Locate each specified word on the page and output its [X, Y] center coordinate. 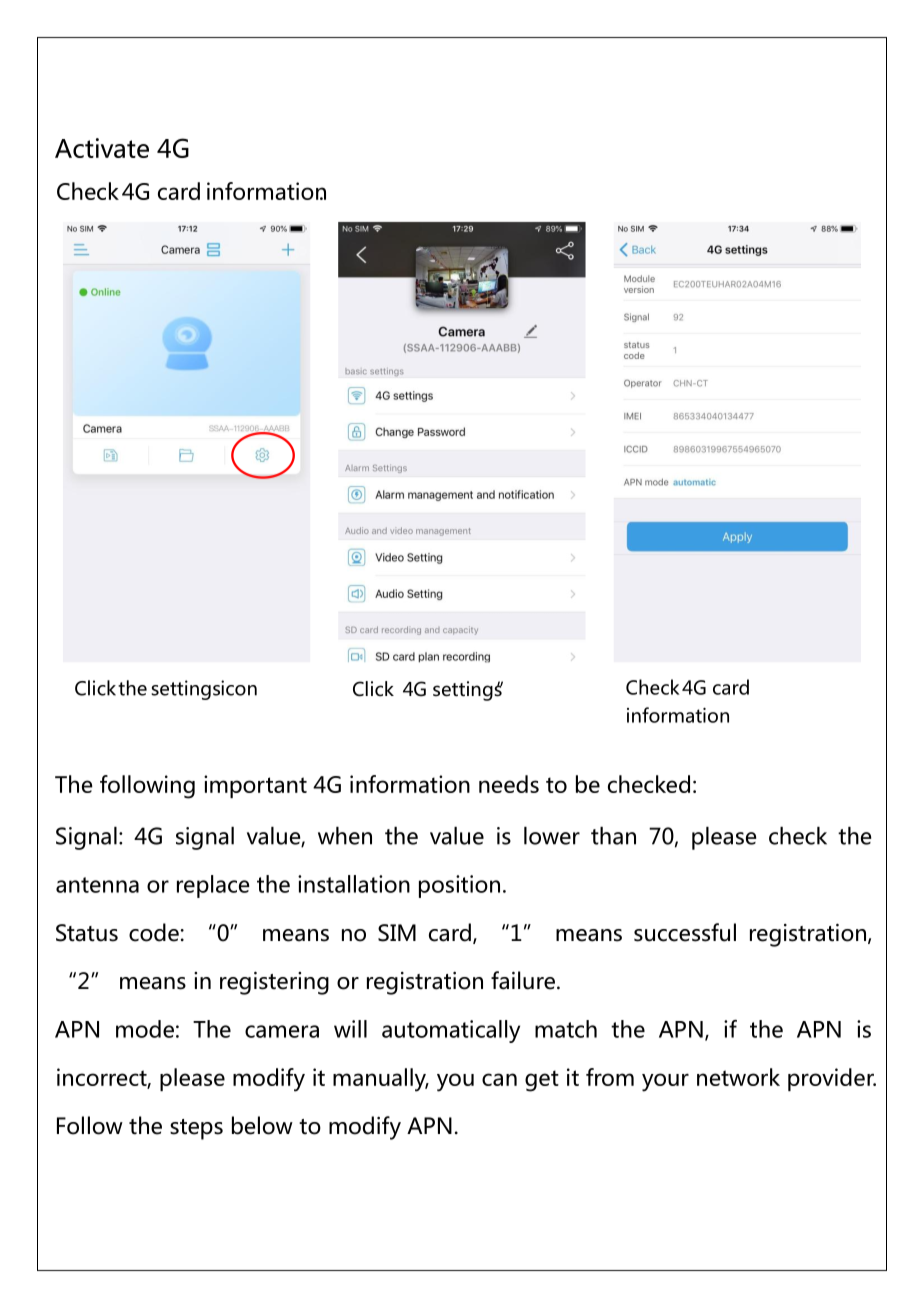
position [459, 886]
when [345, 836]
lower [552, 836]
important [255, 786]
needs [509, 784]
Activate [102, 148]
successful [685, 932]
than [613, 836]
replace [213, 886]
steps [196, 1129]
